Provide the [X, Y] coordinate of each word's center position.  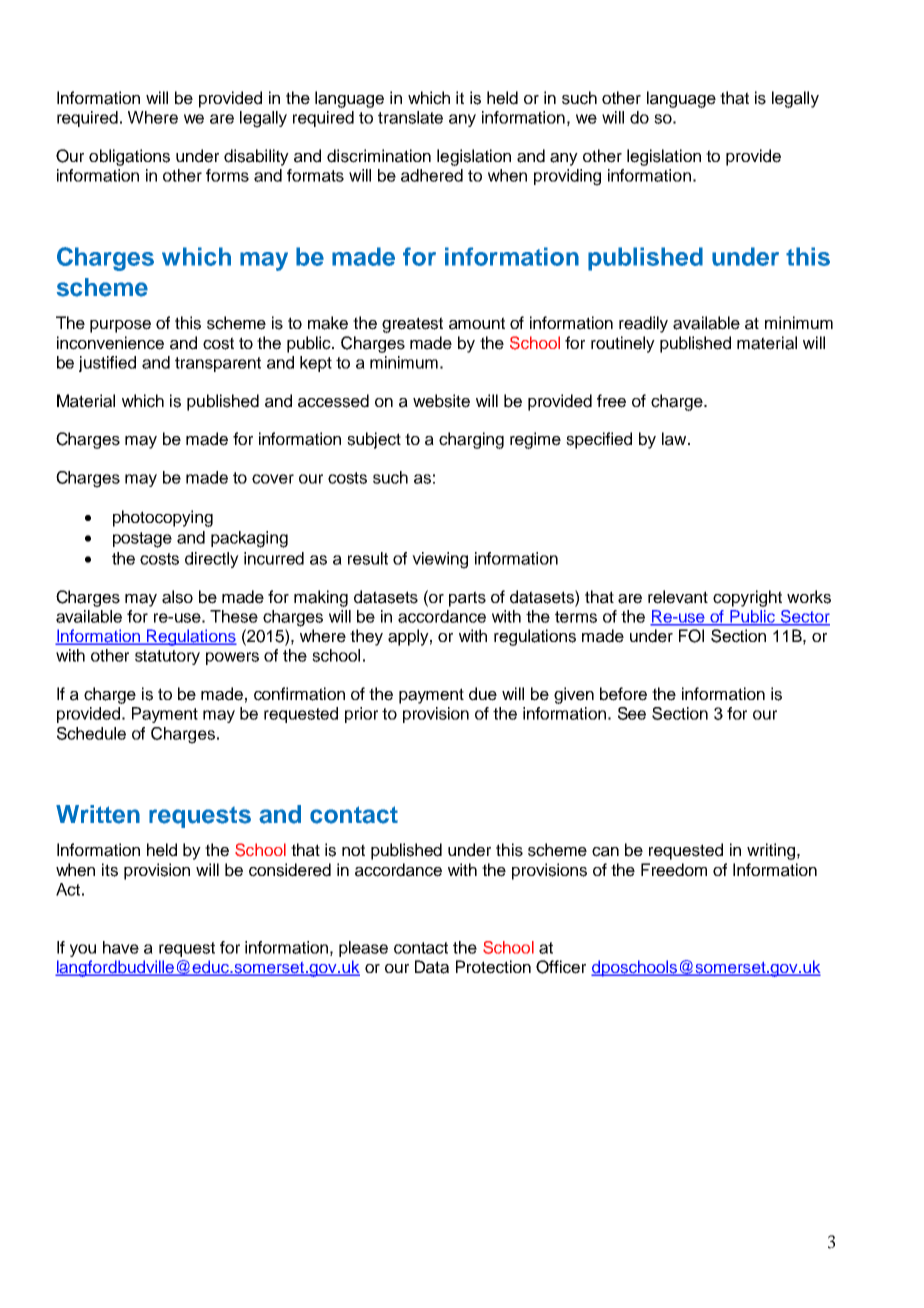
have [121, 947]
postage [142, 540]
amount [477, 323]
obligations [129, 157]
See [632, 713]
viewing [440, 560]
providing [567, 177]
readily [643, 324]
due [483, 694]
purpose [120, 326]
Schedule [91, 733]
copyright [747, 598]
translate [410, 117]
